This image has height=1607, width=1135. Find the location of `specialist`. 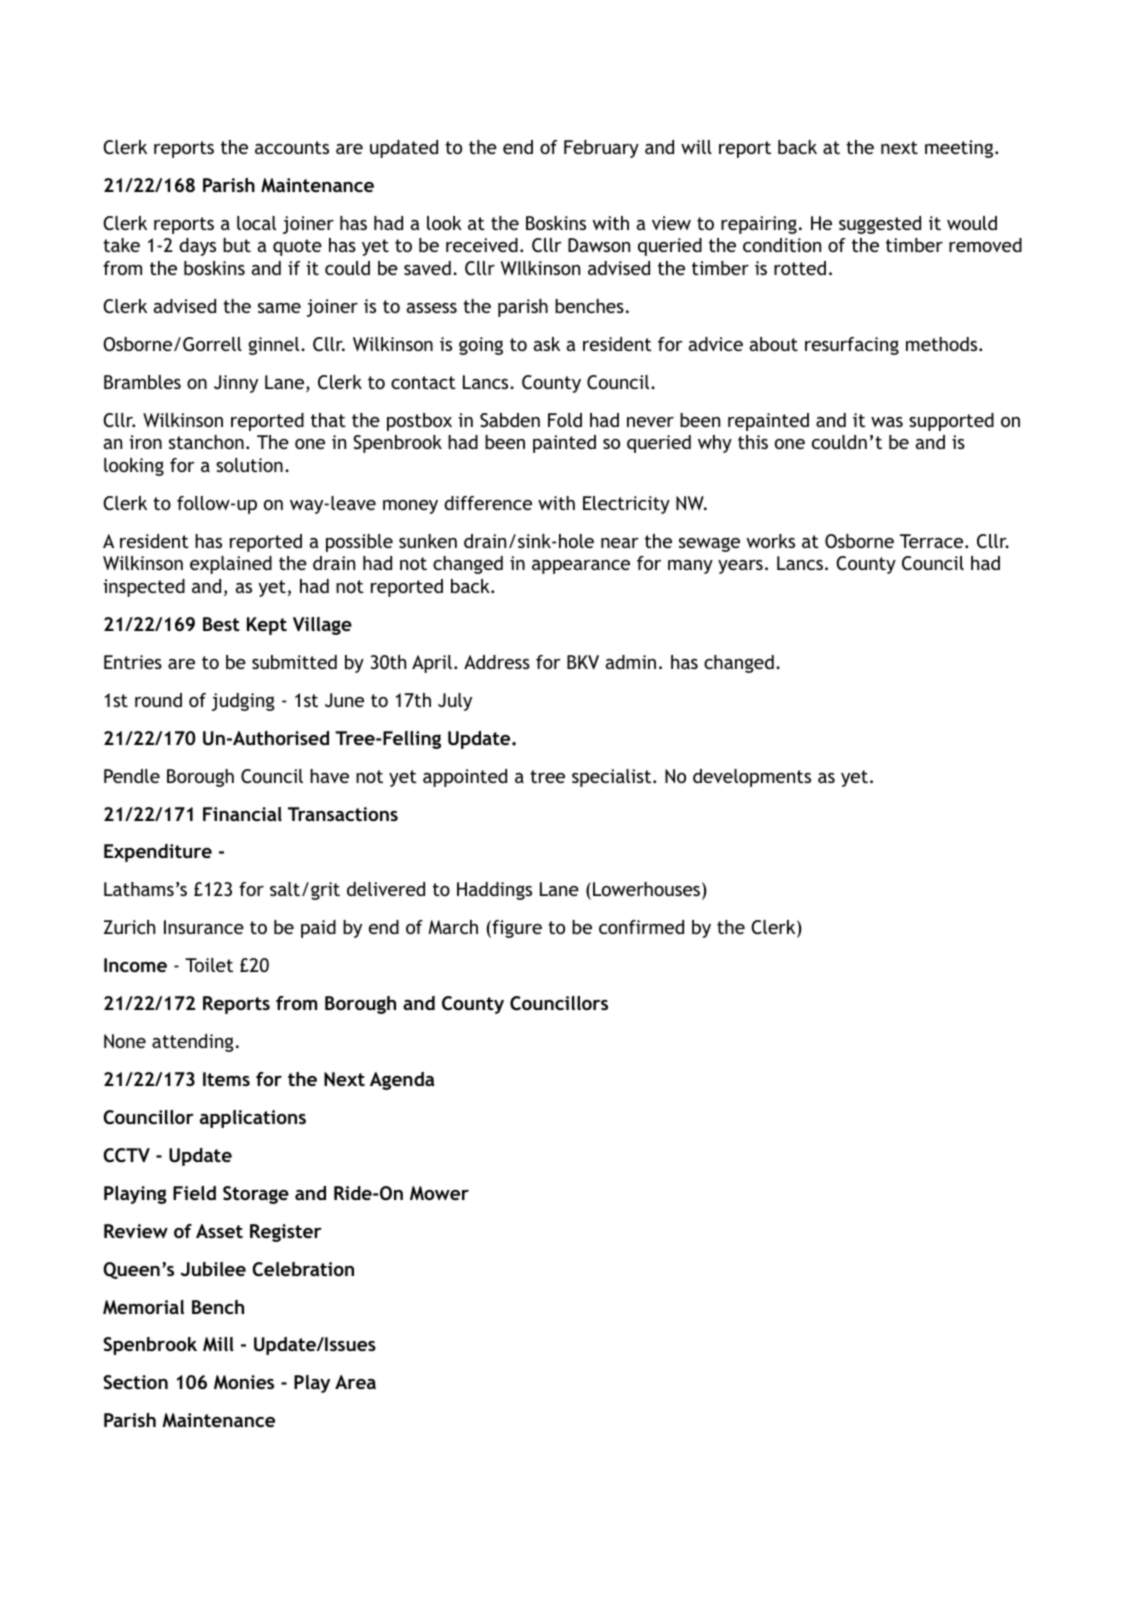

specialist is located at coordinates (613, 778).
